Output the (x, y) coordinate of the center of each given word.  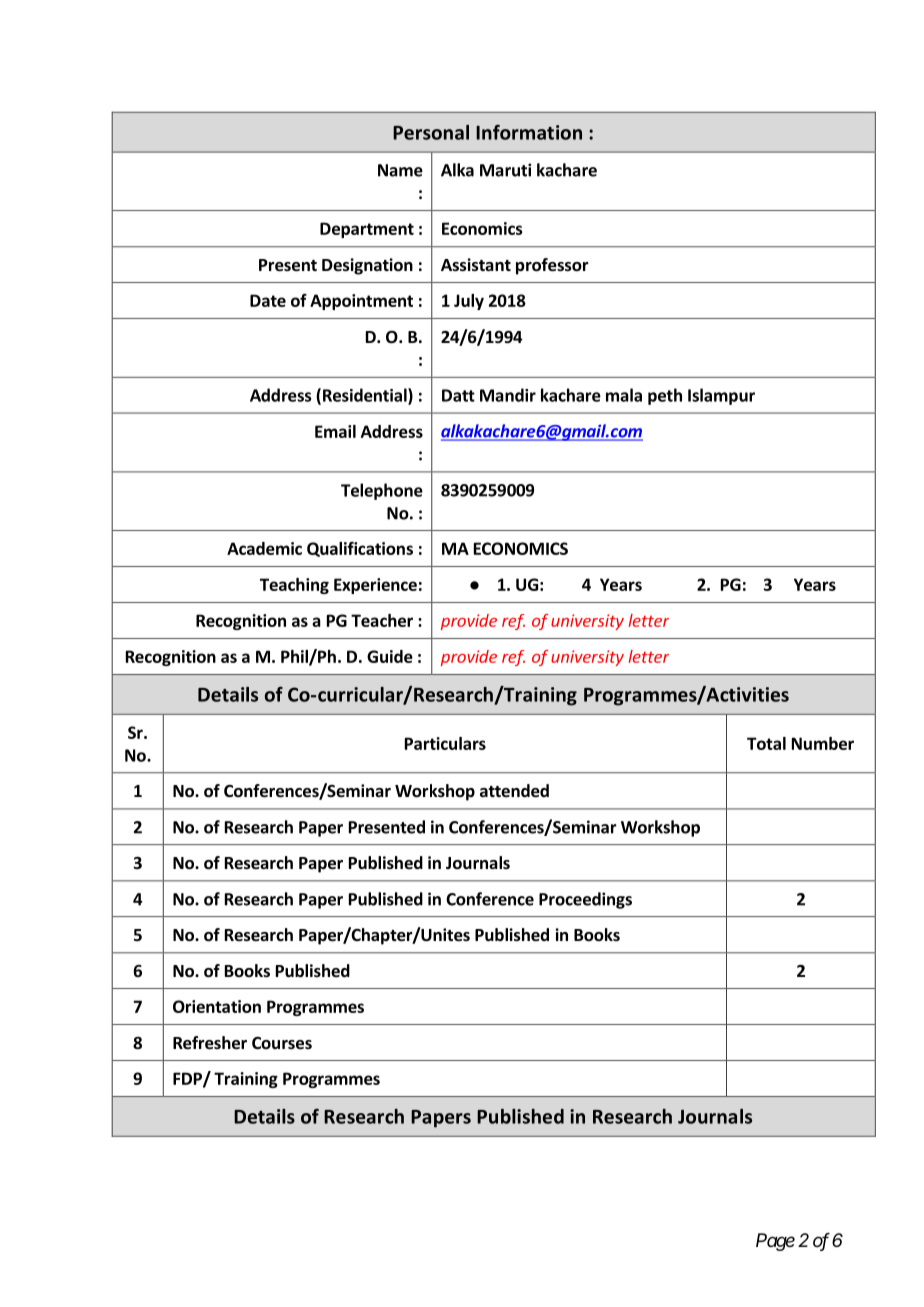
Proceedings (585, 900)
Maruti (505, 170)
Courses (282, 1043)
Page (775, 1242)
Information (529, 132)
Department (367, 230)
